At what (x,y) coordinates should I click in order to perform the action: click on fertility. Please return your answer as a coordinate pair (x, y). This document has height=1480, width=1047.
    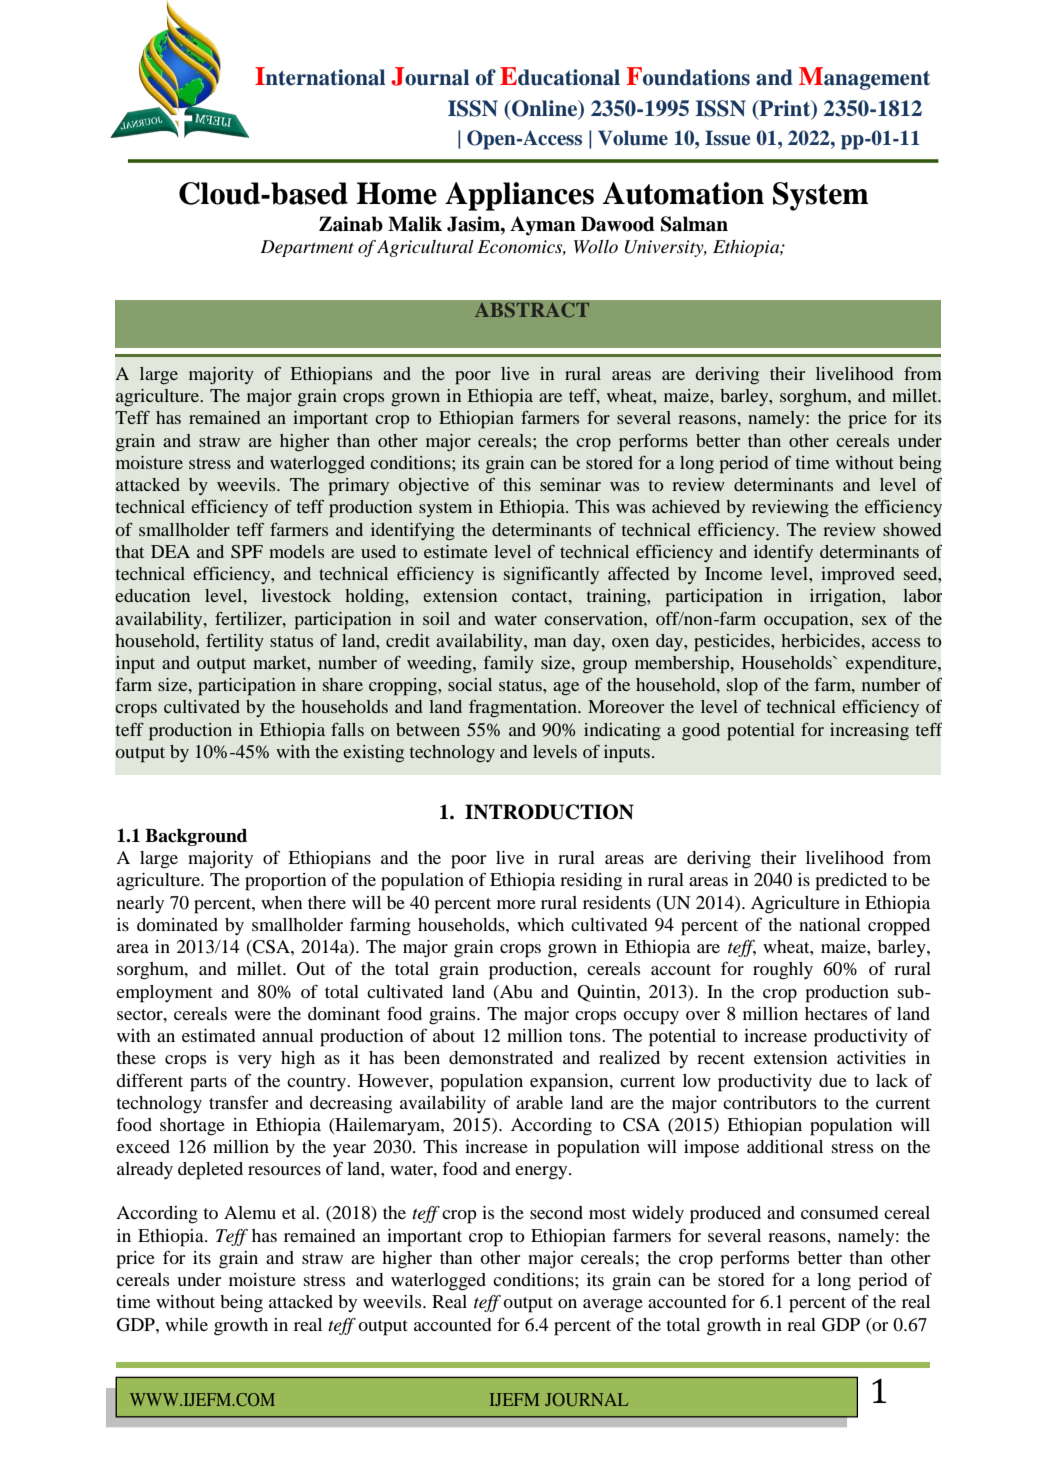
    Looking at the image, I should click on (235, 642).
